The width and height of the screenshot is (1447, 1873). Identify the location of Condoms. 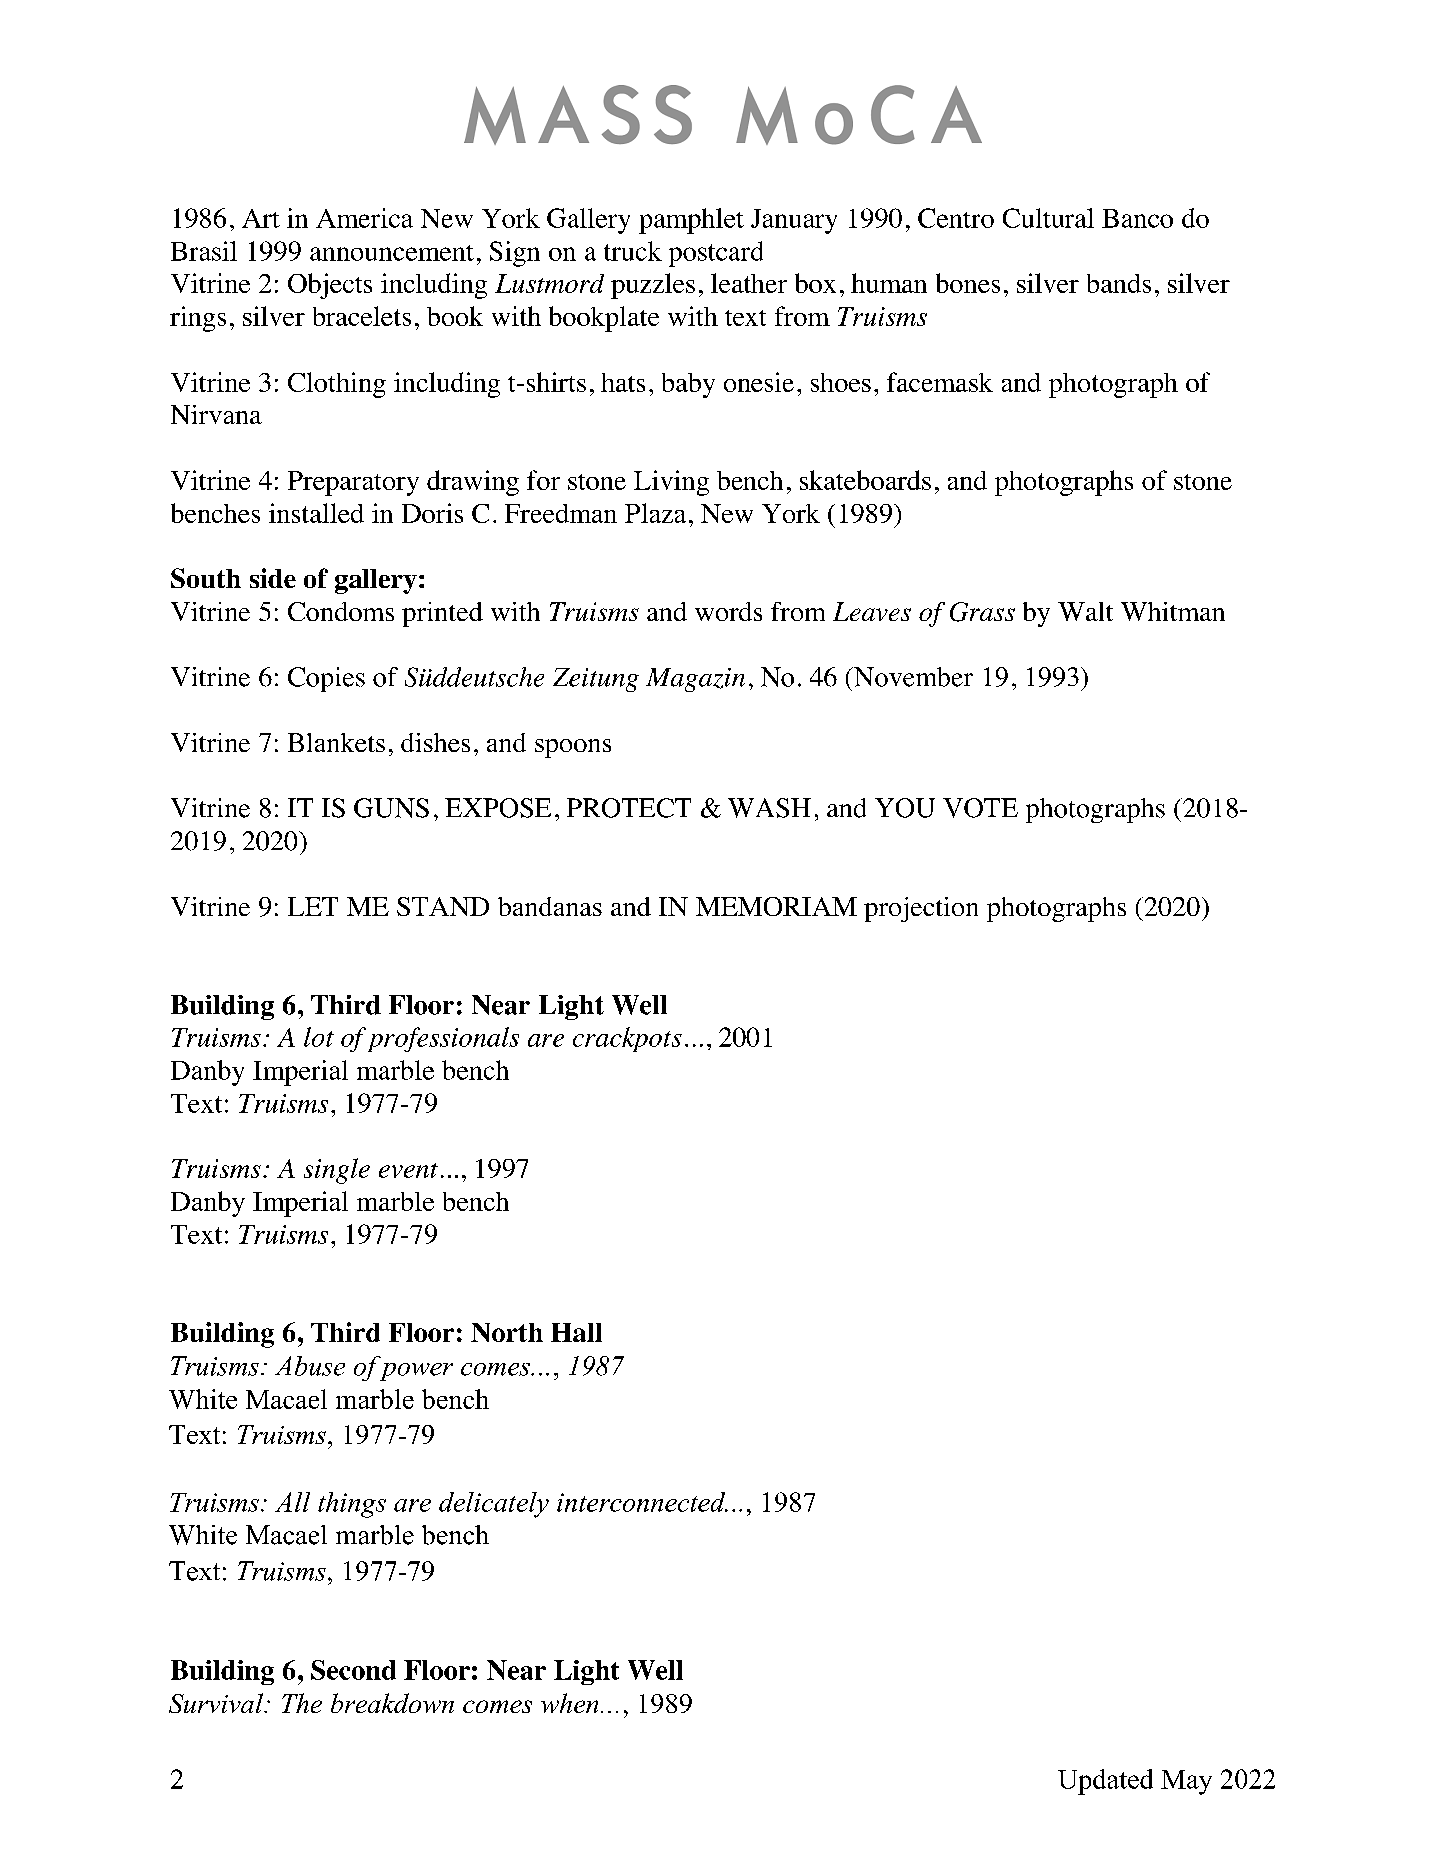
(341, 611).
